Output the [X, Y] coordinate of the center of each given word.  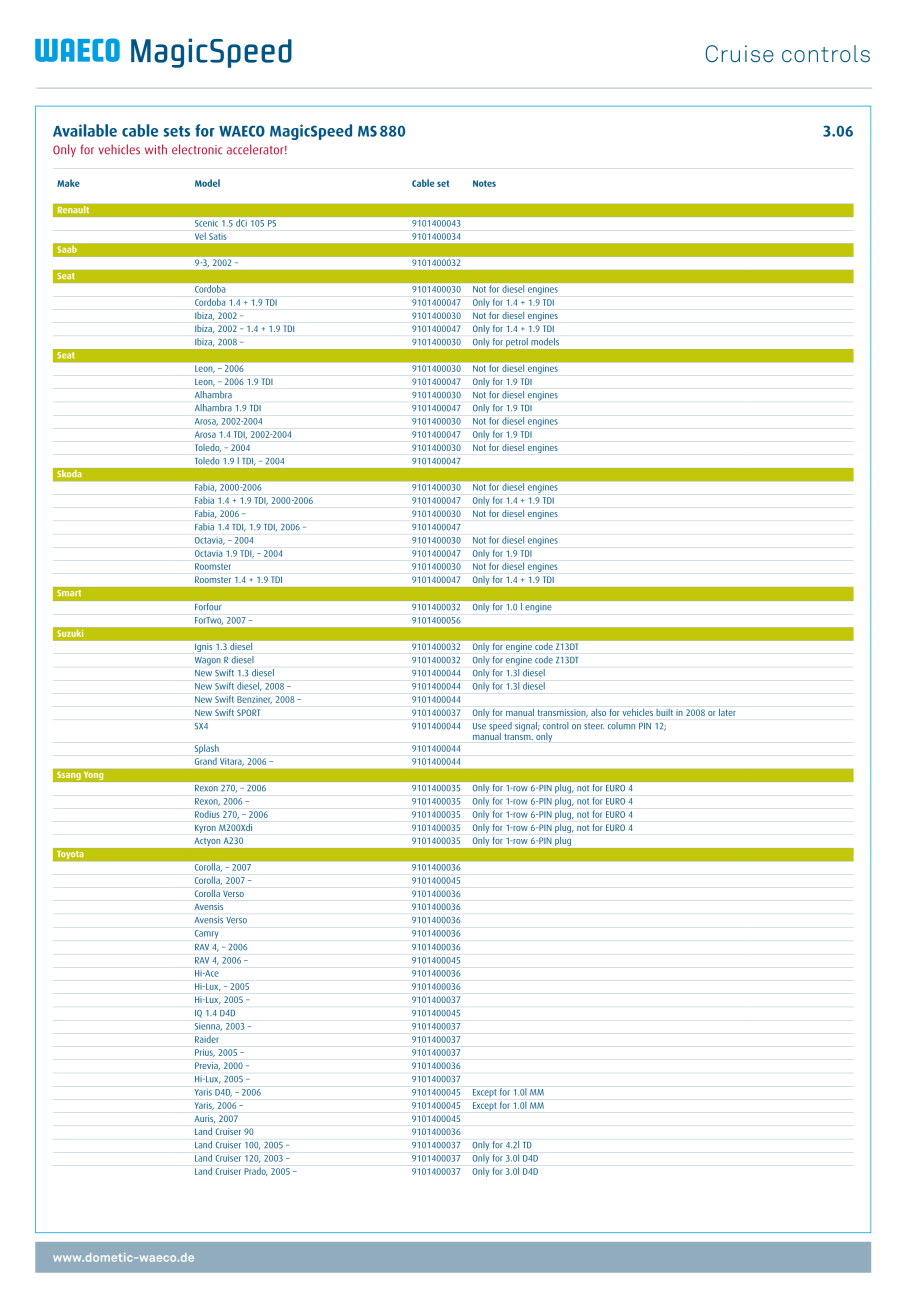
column [621, 726]
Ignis [203, 647]
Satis [218, 236]
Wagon [208, 661]
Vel [200, 236]
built [664, 712]
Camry [206, 934]
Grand [206, 761]
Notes [484, 183]
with [156, 149]
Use [479, 726]
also [598, 712]
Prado [255, 1171]
